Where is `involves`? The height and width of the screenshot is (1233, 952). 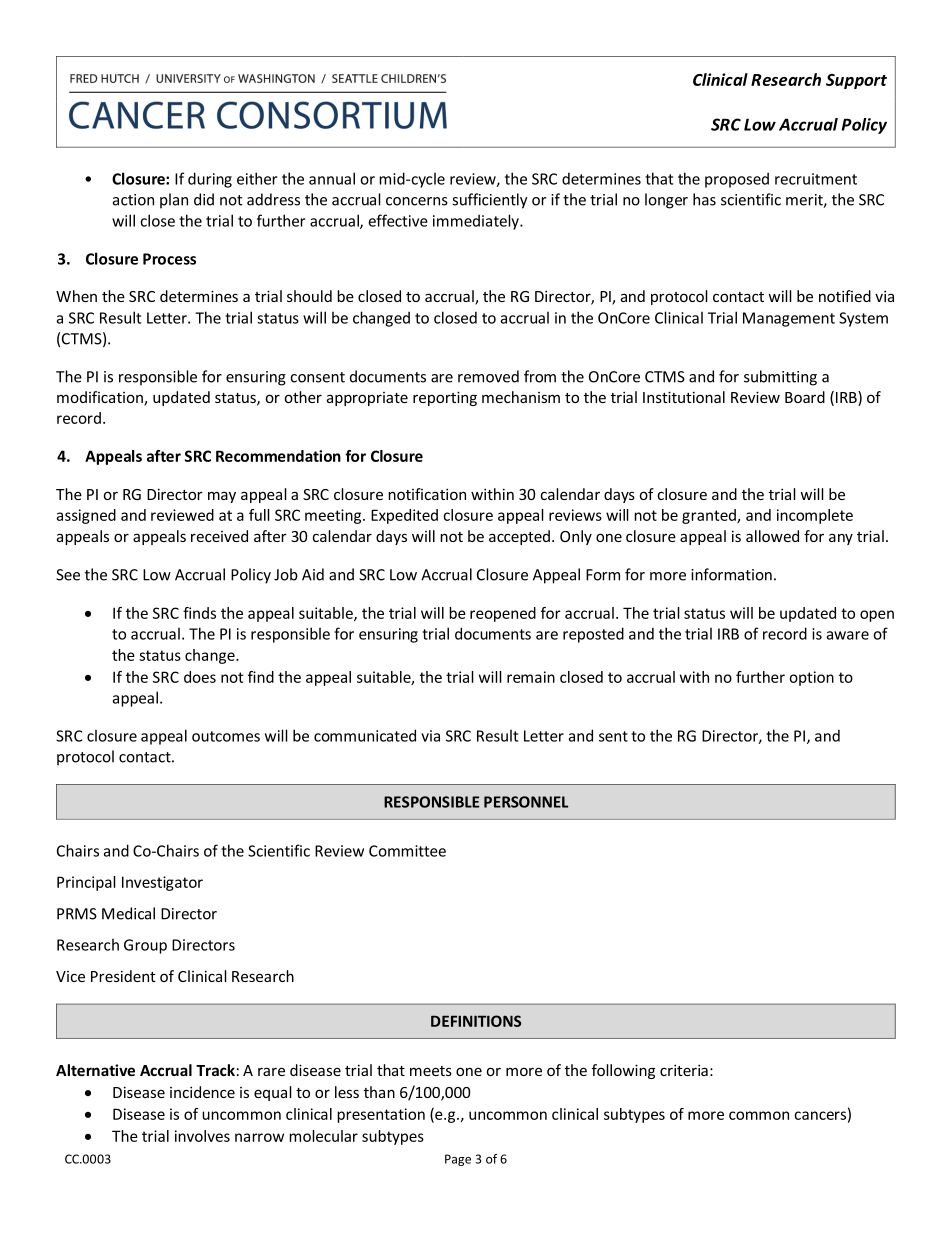
involves is located at coordinates (202, 1136).
